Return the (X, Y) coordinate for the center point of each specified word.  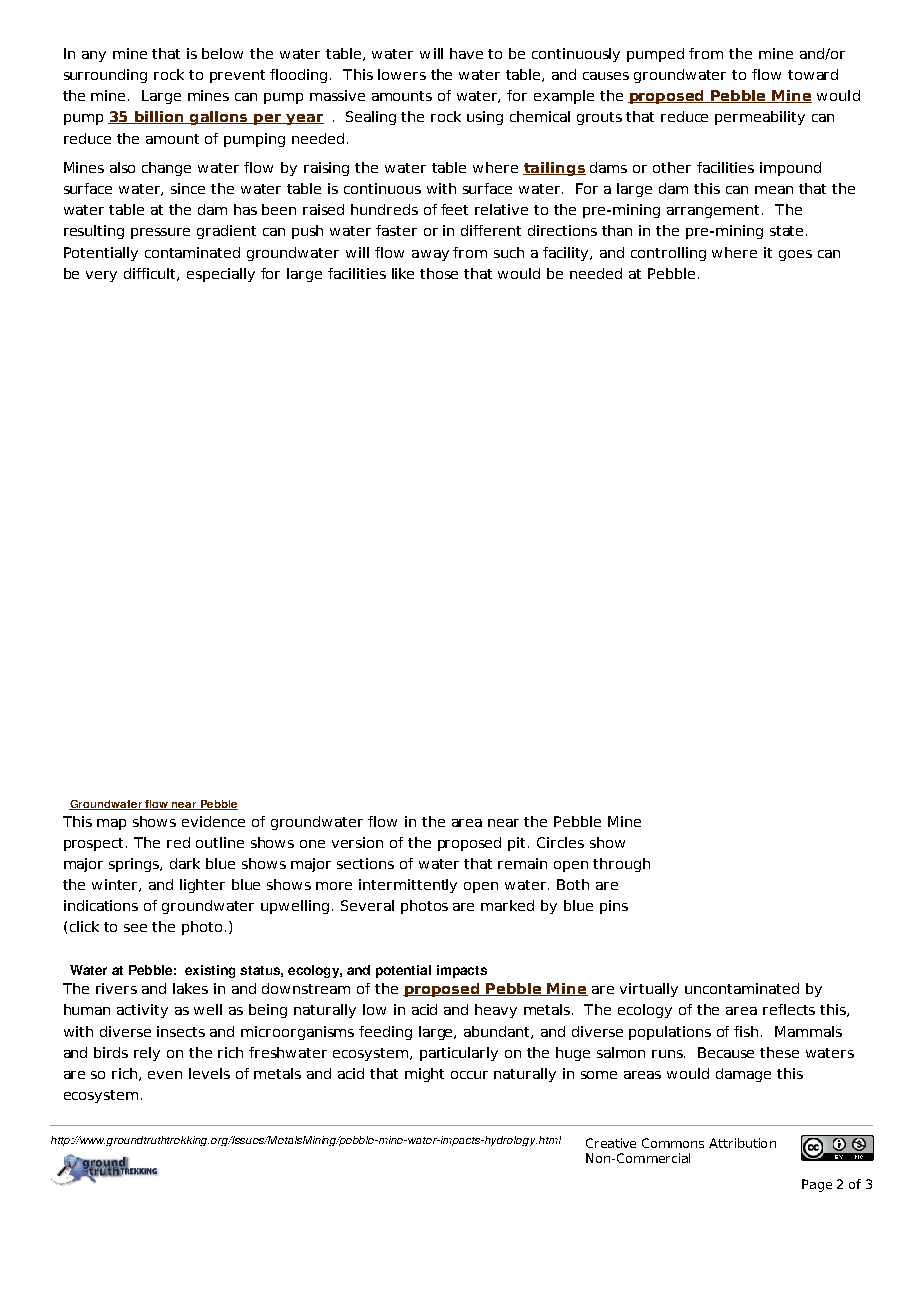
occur (469, 1075)
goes (795, 255)
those (439, 273)
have (466, 53)
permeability (760, 118)
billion (159, 117)
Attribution (742, 1143)
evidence (213, 821)
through (621, 865)
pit (518, 844)
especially (221, 275)
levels (209, 1073)
